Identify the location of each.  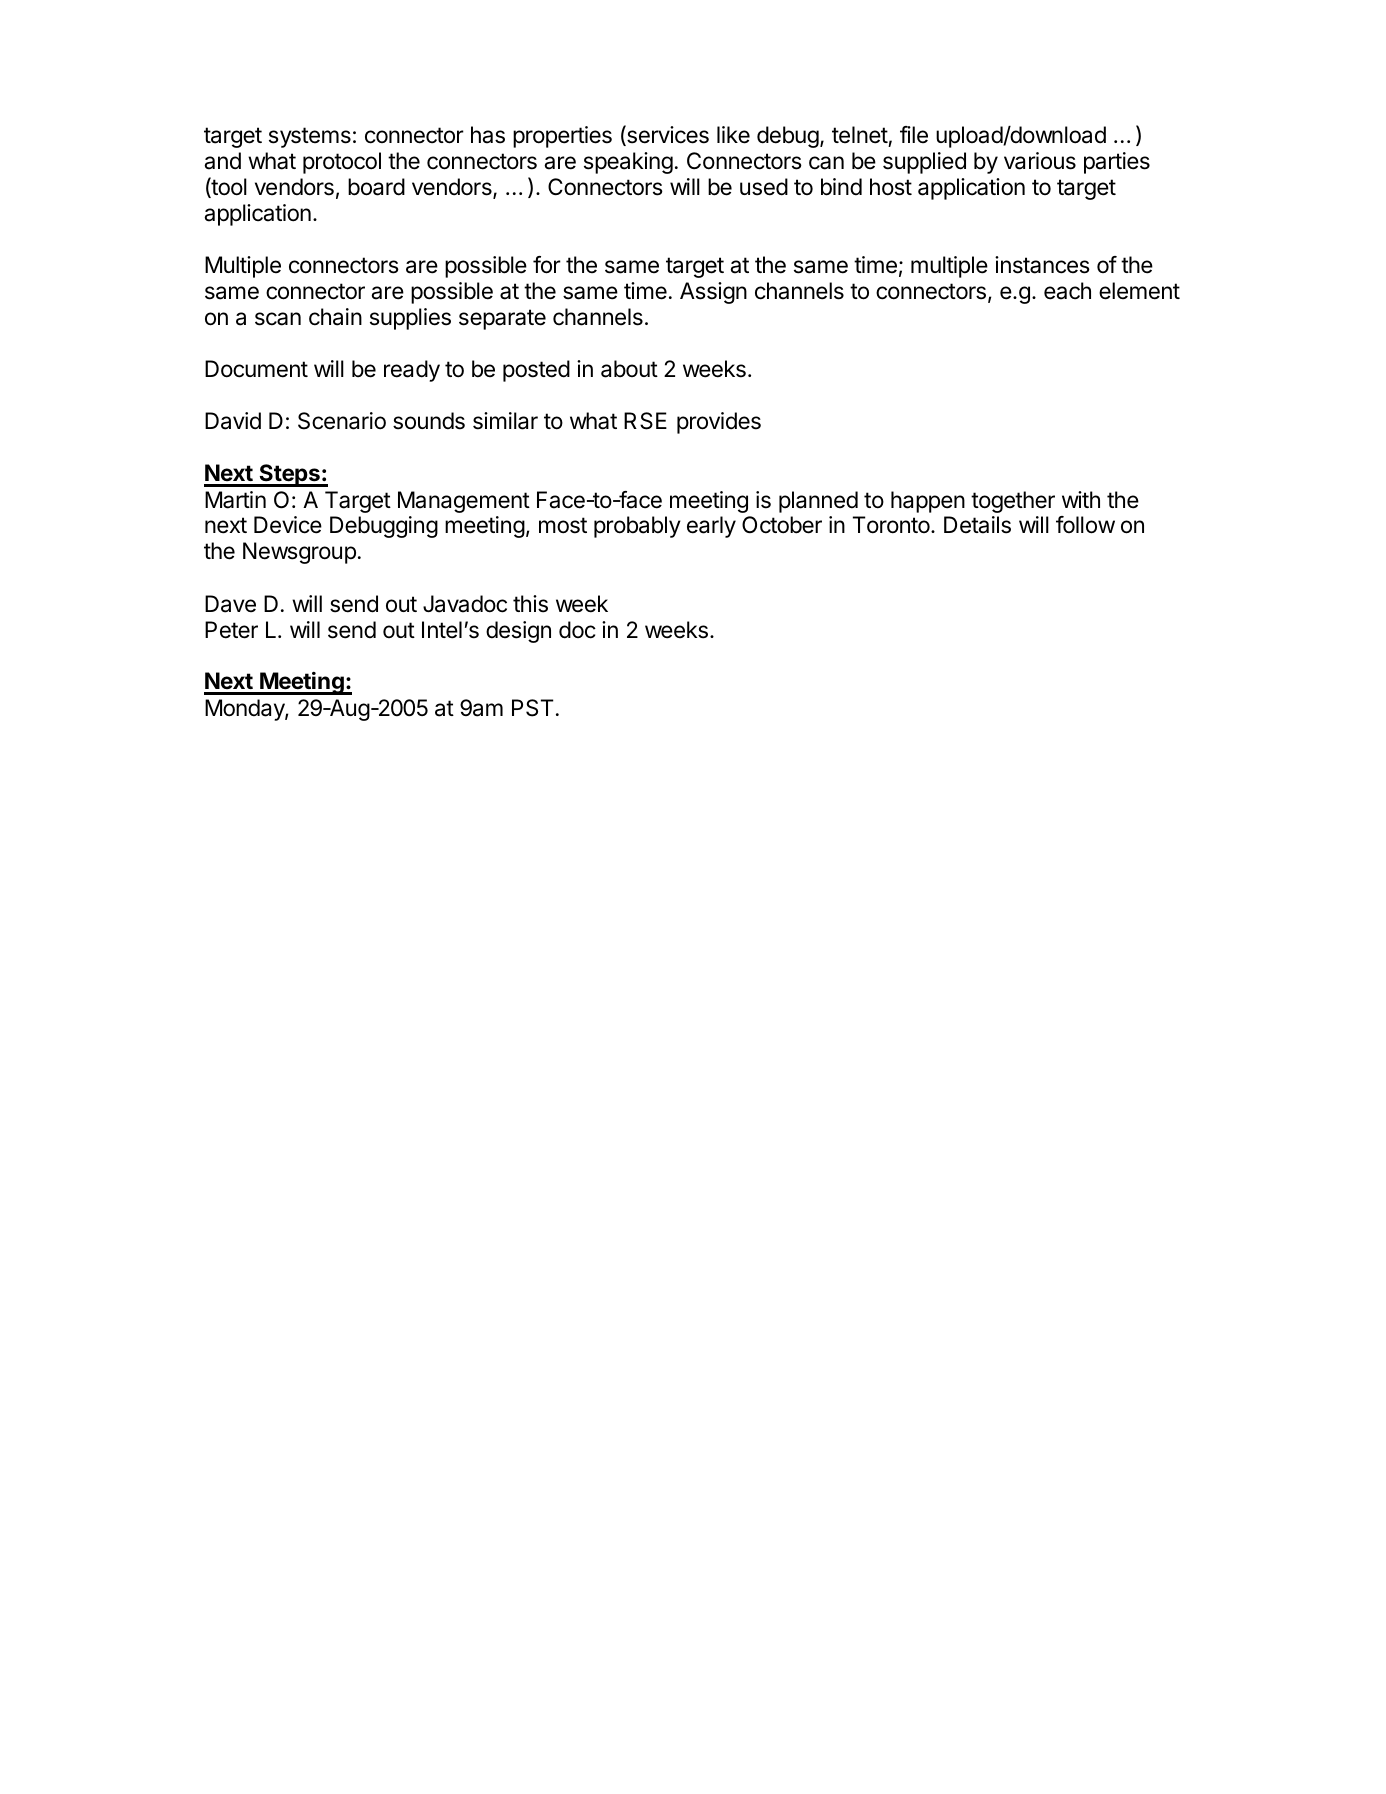
(1067, 291).
